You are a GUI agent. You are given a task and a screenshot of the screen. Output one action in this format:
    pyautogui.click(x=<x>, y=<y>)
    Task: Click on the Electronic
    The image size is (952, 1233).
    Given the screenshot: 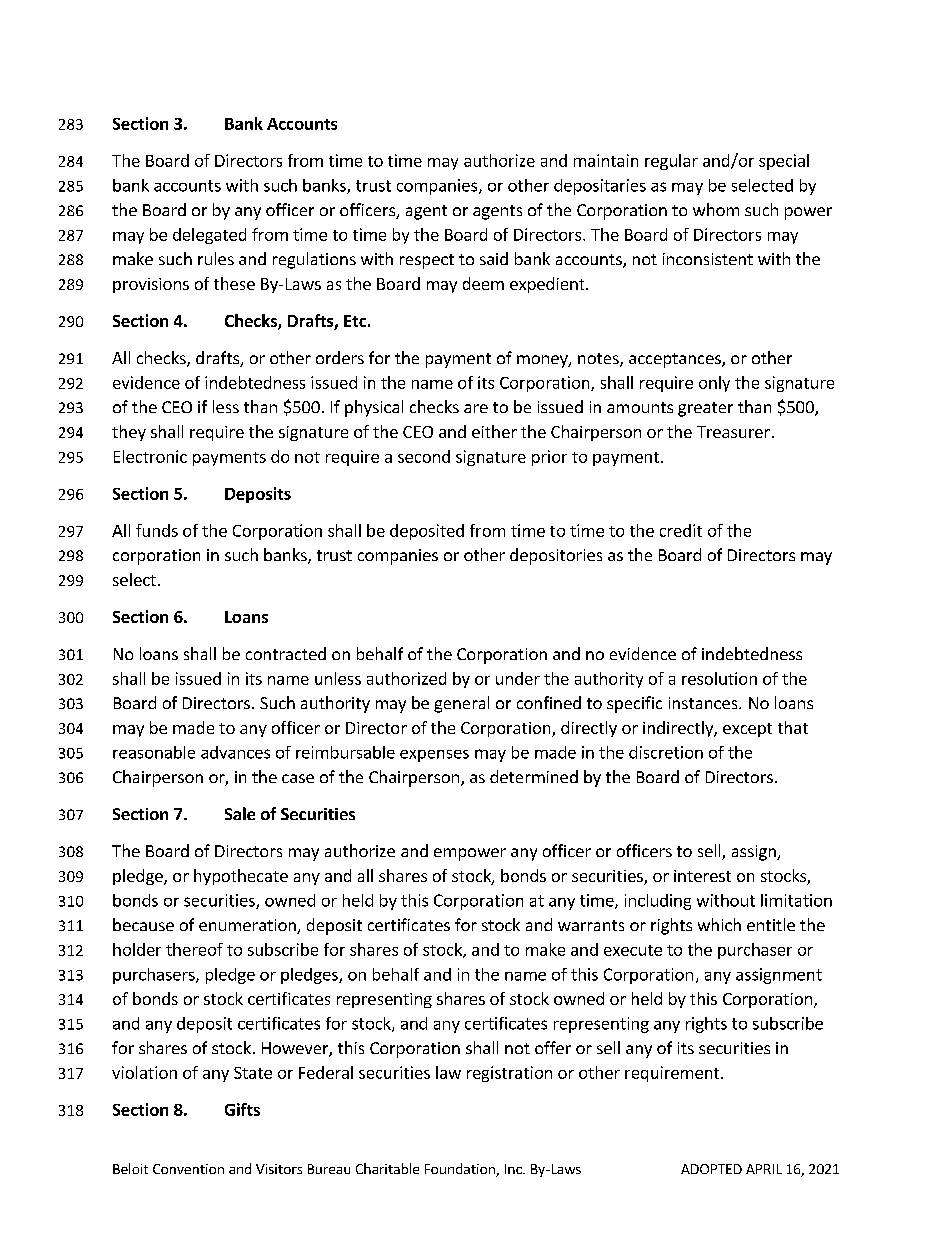 What is the action you would take?
    pyautogui.click(x=150, y=456)
